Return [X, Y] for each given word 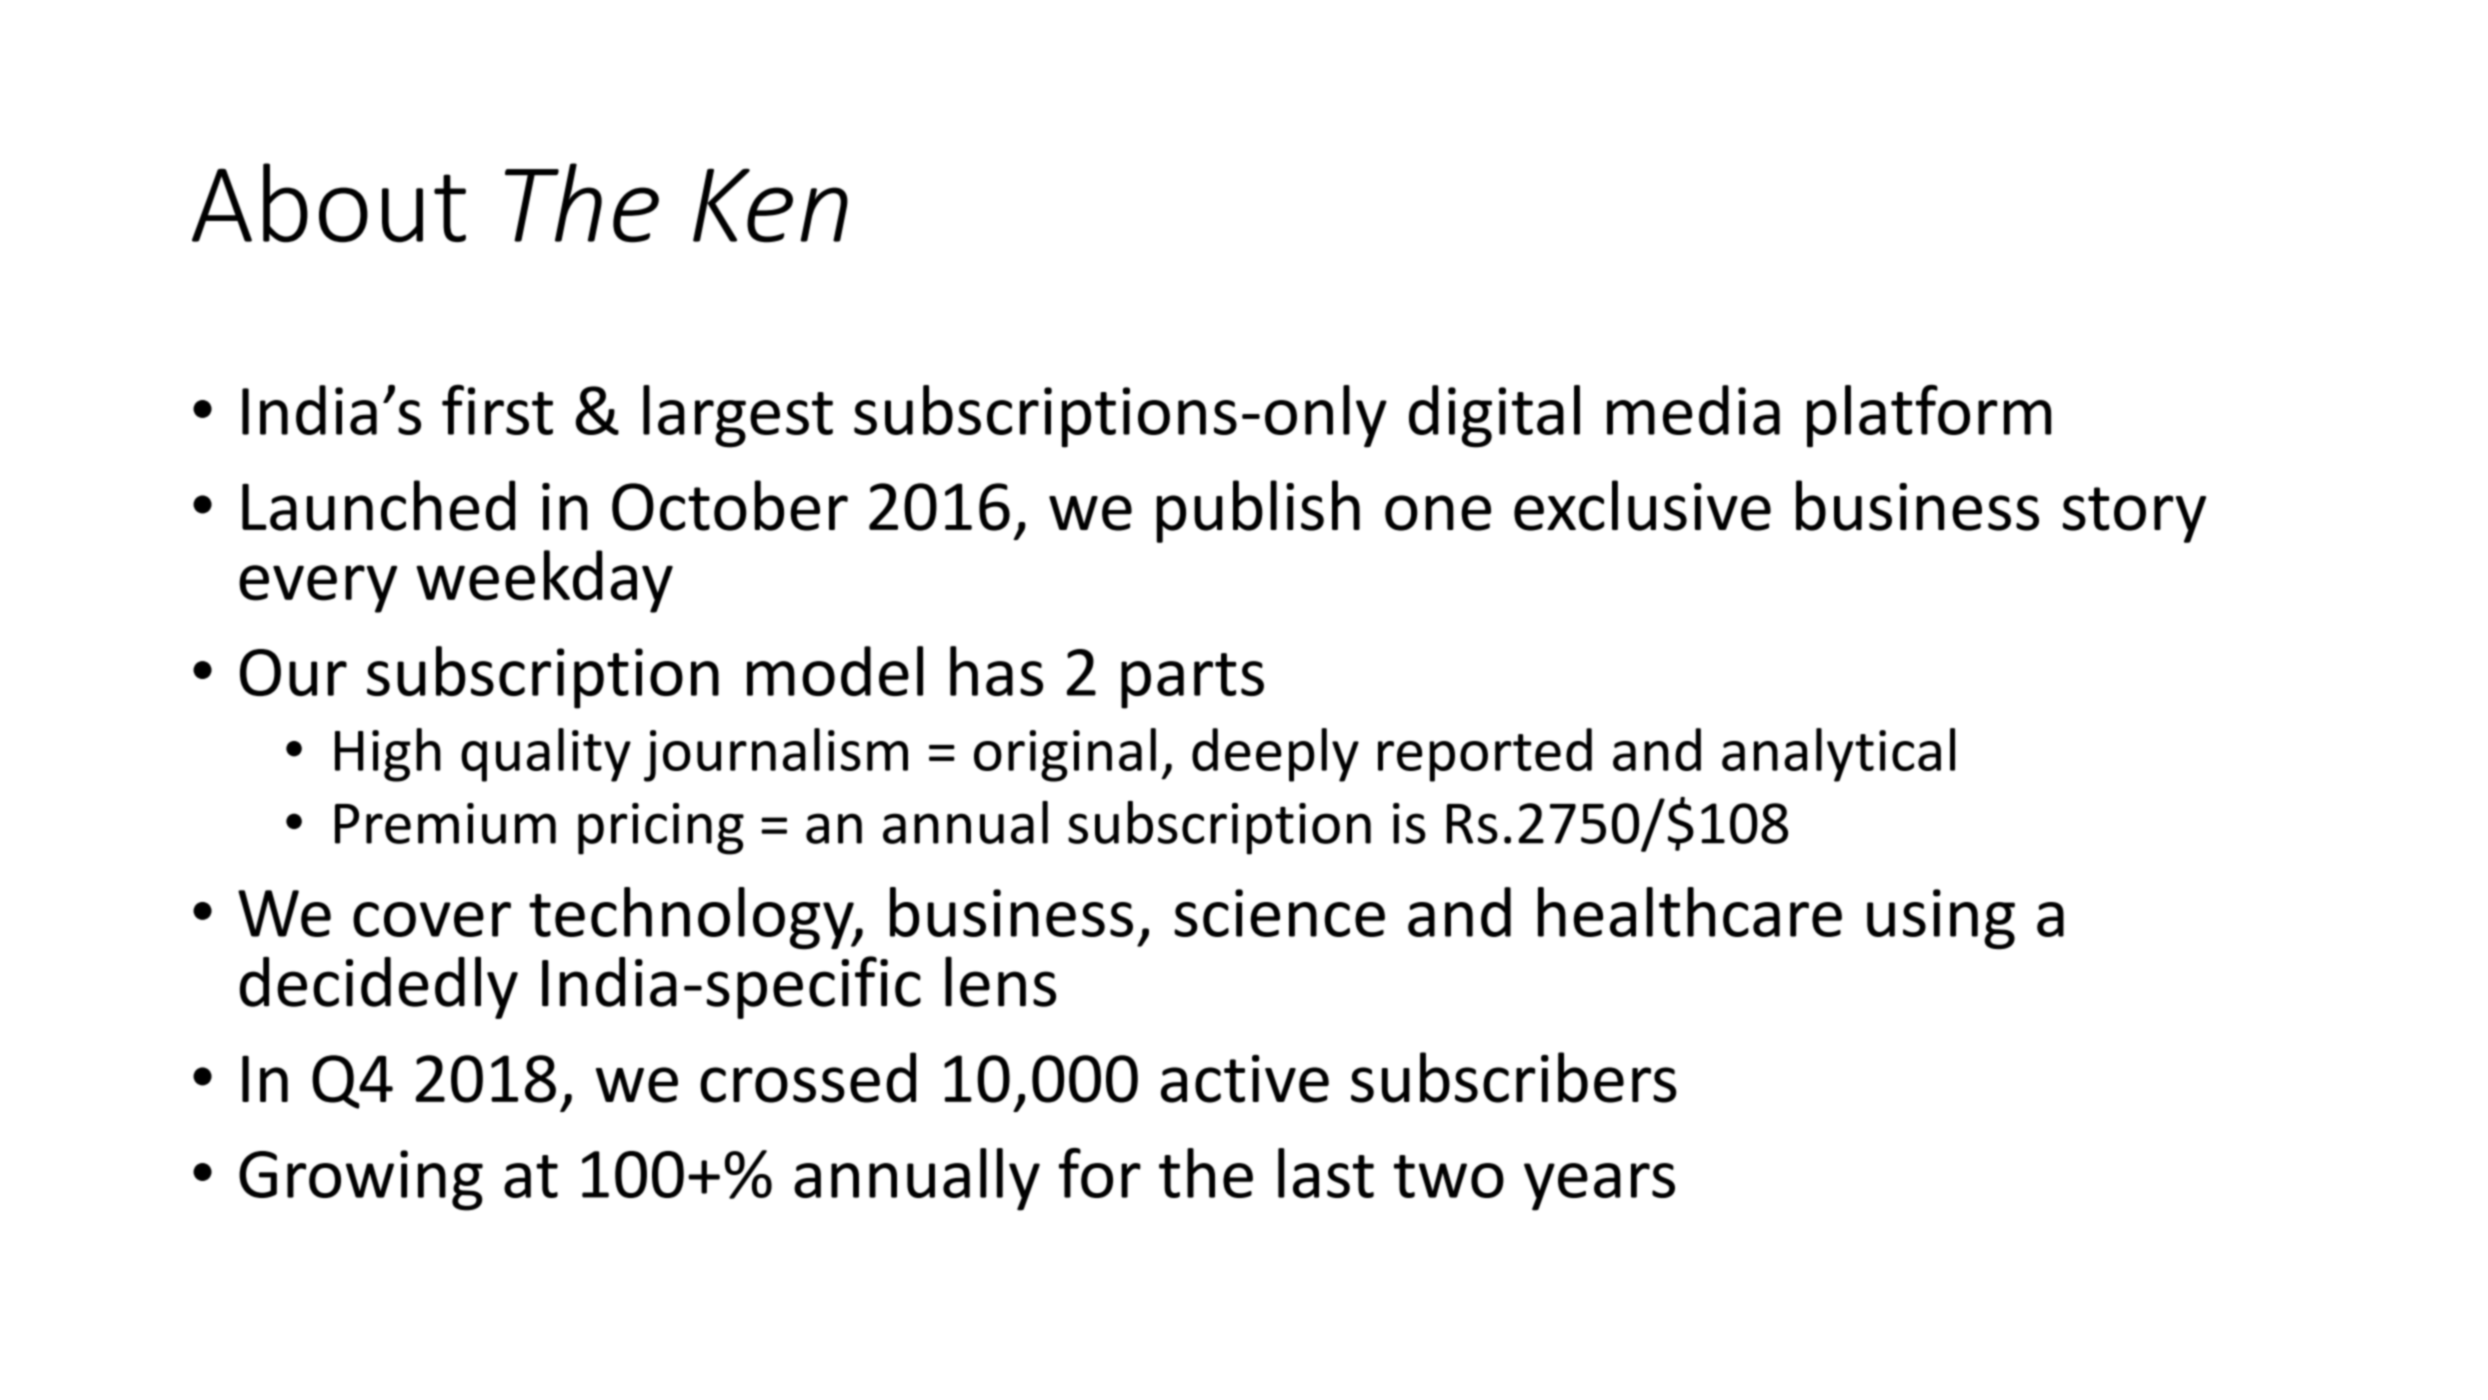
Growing [361, 1180]
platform [1929, 416]
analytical [1838, 755]
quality [546, 755]
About [329, 203]
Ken [770, 205]
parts [1192, 681]
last [1326, 1173]
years [1599, 1187]
